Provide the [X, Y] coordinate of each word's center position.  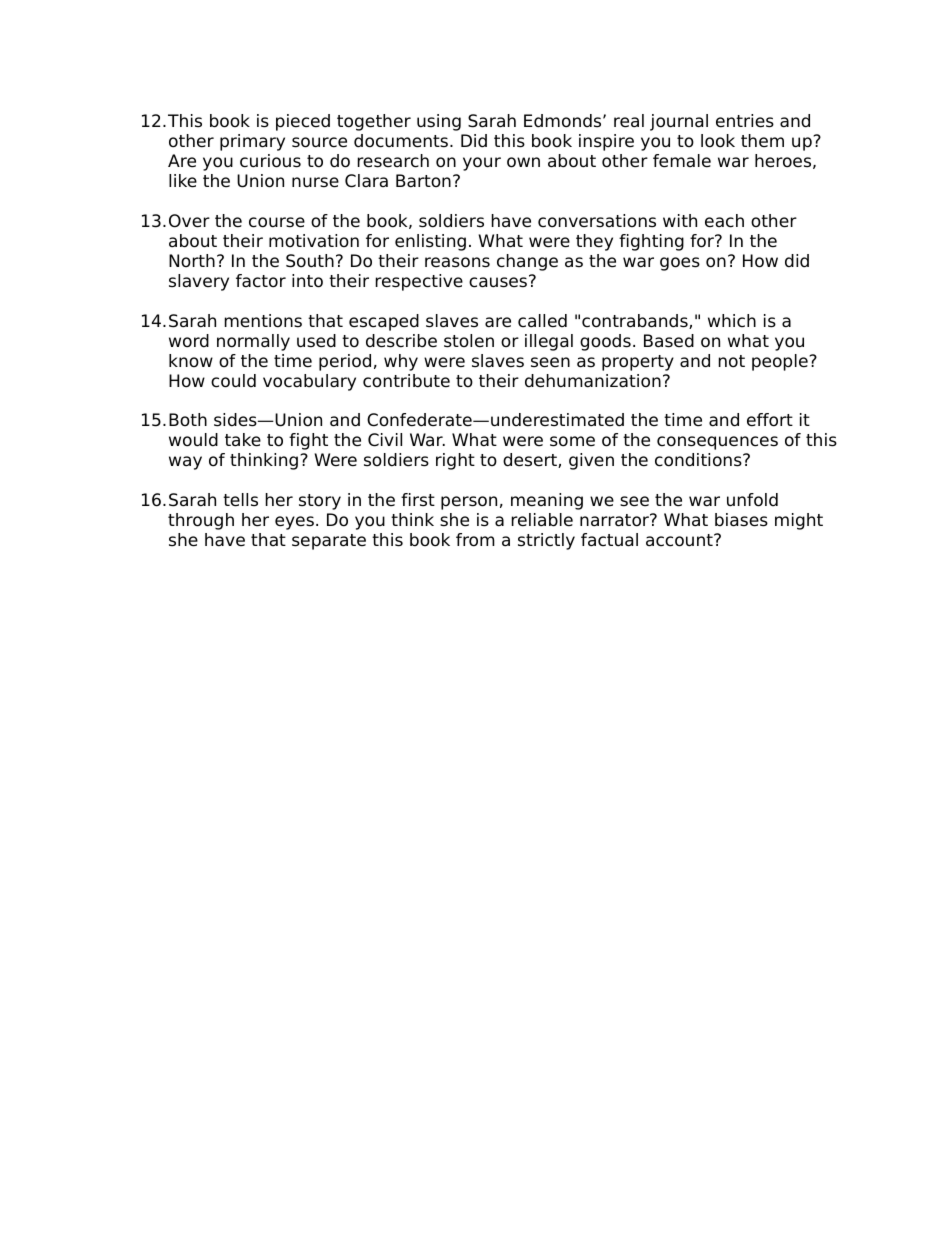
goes [680, 264]
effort [770, 420]
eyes [294, 523]
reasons [457, 262]
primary [252, 142]
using [439, 122]
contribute [406, 381]
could [233, 381]
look [718, 141]
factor [261, 281]
